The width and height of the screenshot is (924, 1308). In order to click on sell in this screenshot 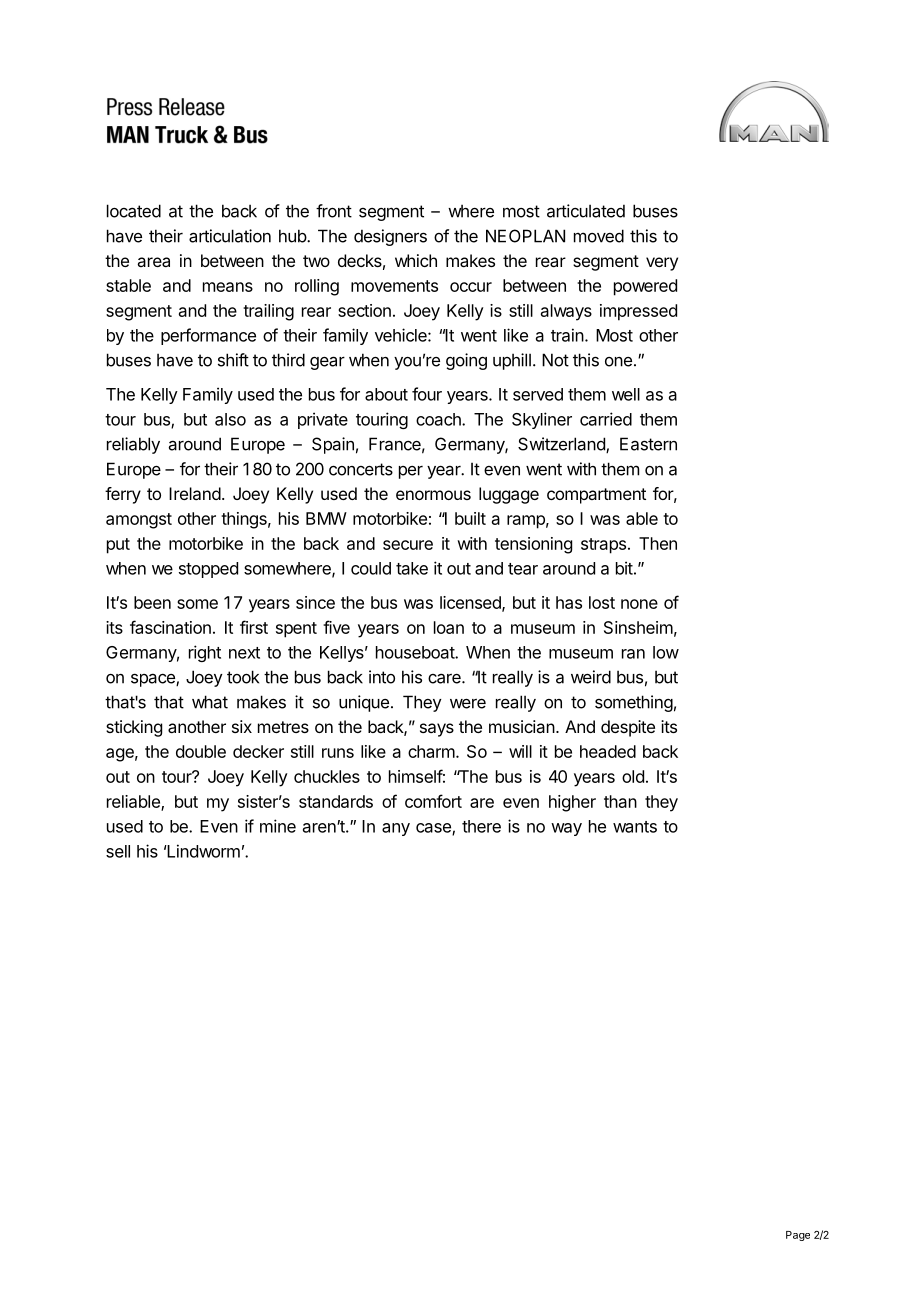, I will do `click(118, 851)`.
